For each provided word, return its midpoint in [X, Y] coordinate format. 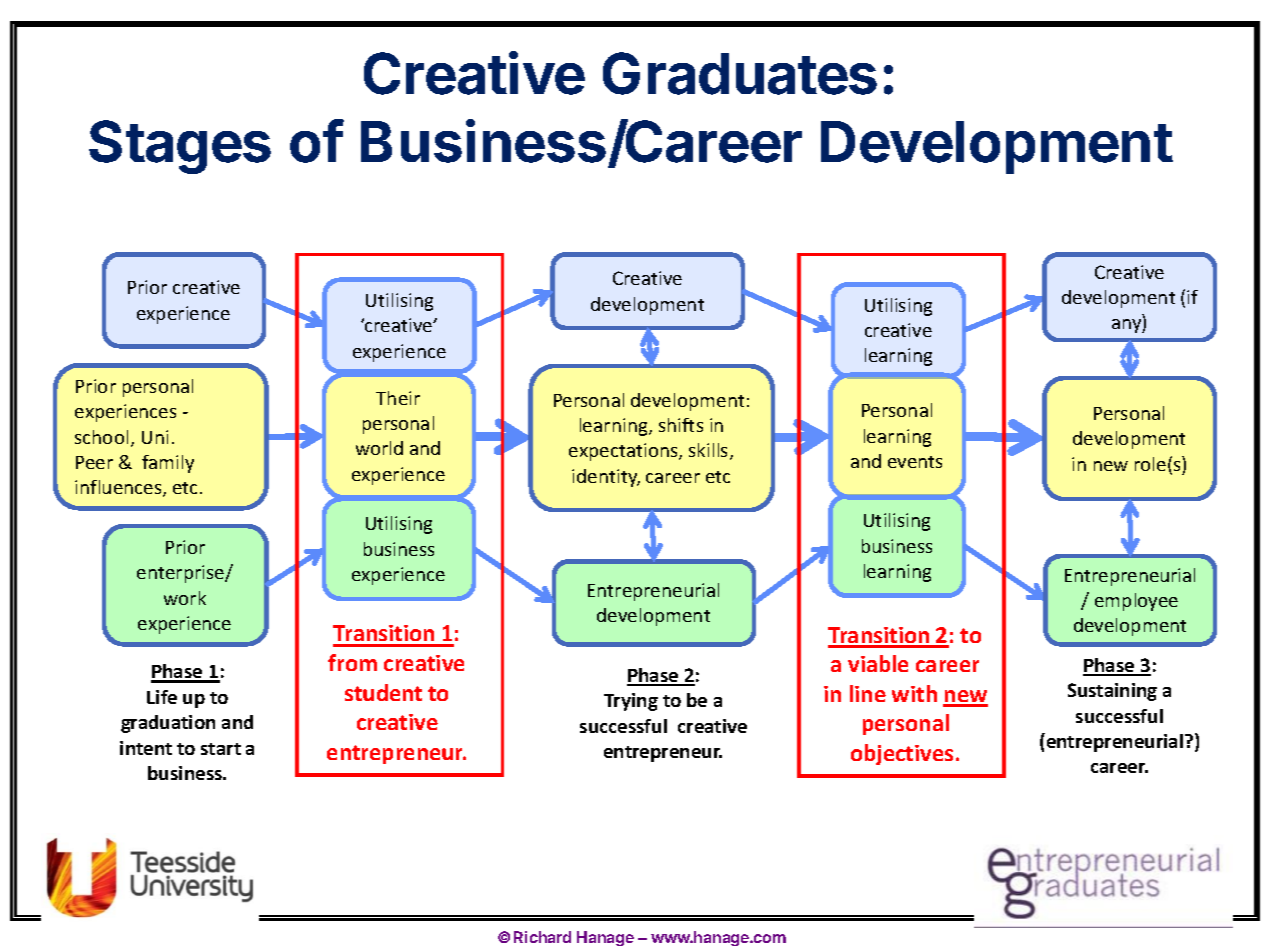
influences [119, 488]
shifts [681, 425]
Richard [542, 937]
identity [606, 478]
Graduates [740, 73]
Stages [180, 147]
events [915, 462]
